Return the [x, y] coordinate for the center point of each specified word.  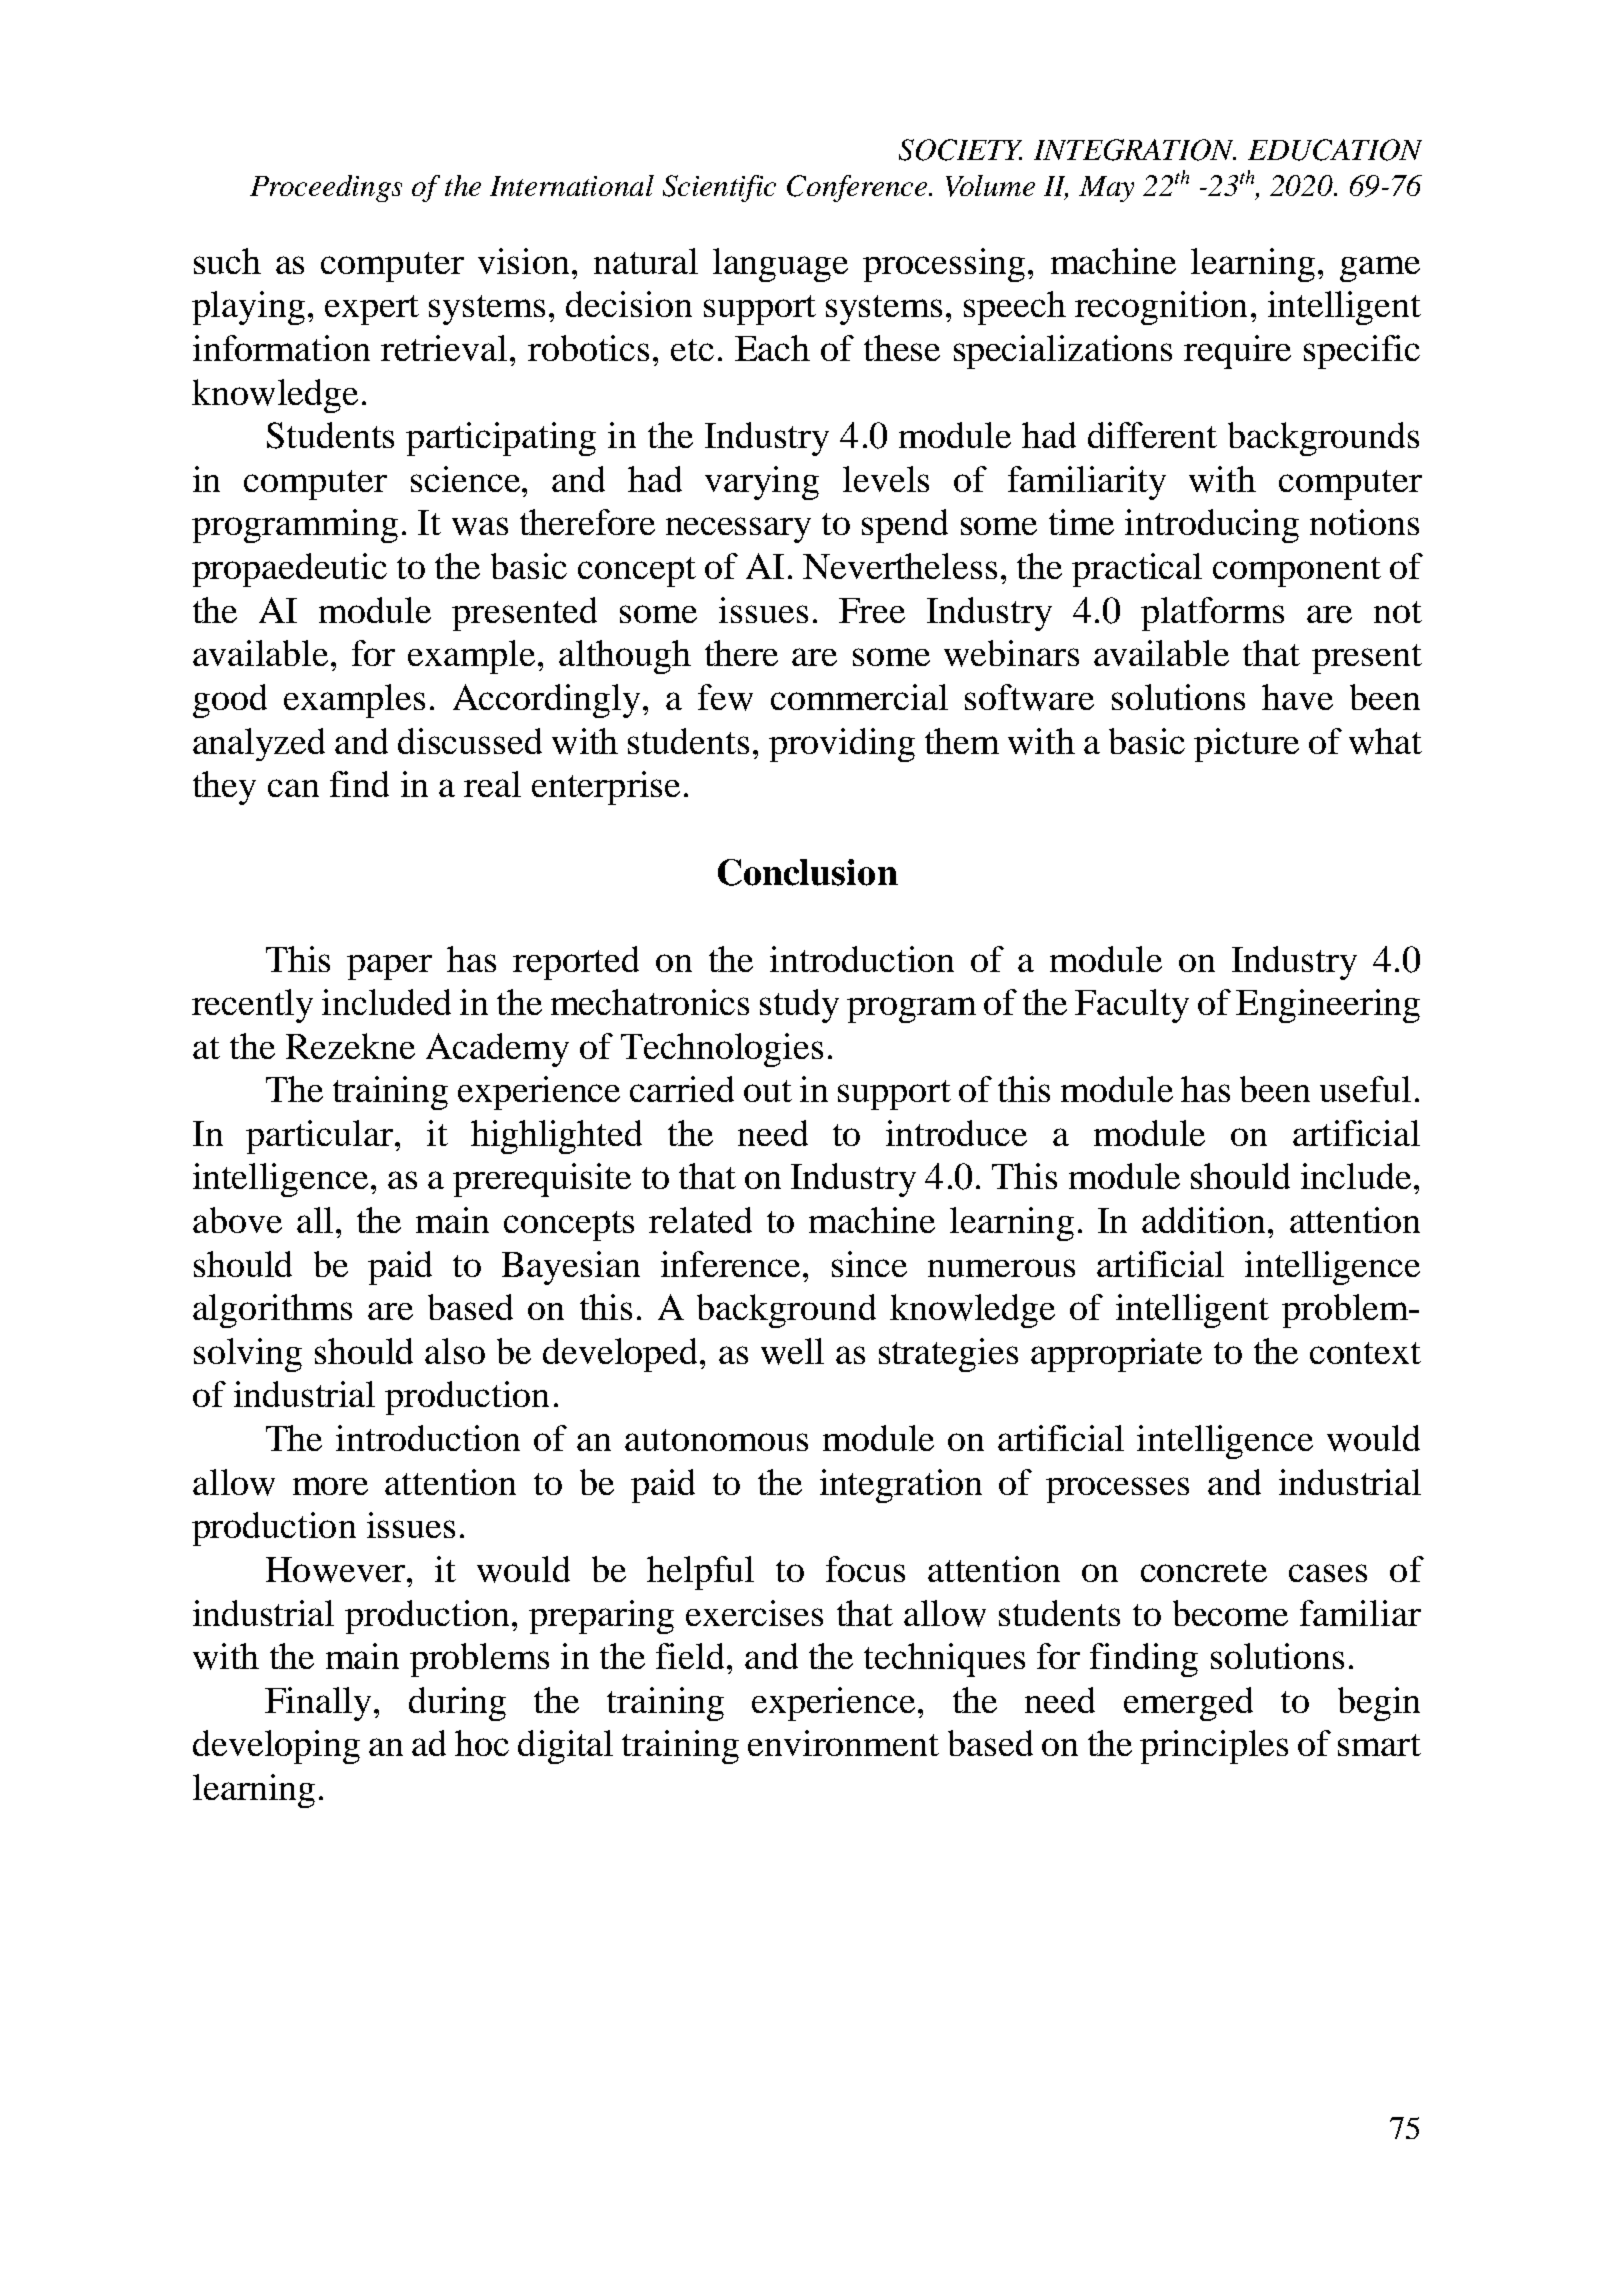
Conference [858, 188]
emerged [1188, 1704]
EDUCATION [1335, 150]
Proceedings [326, 188]
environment [843, 1743]
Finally [318, 1704]
